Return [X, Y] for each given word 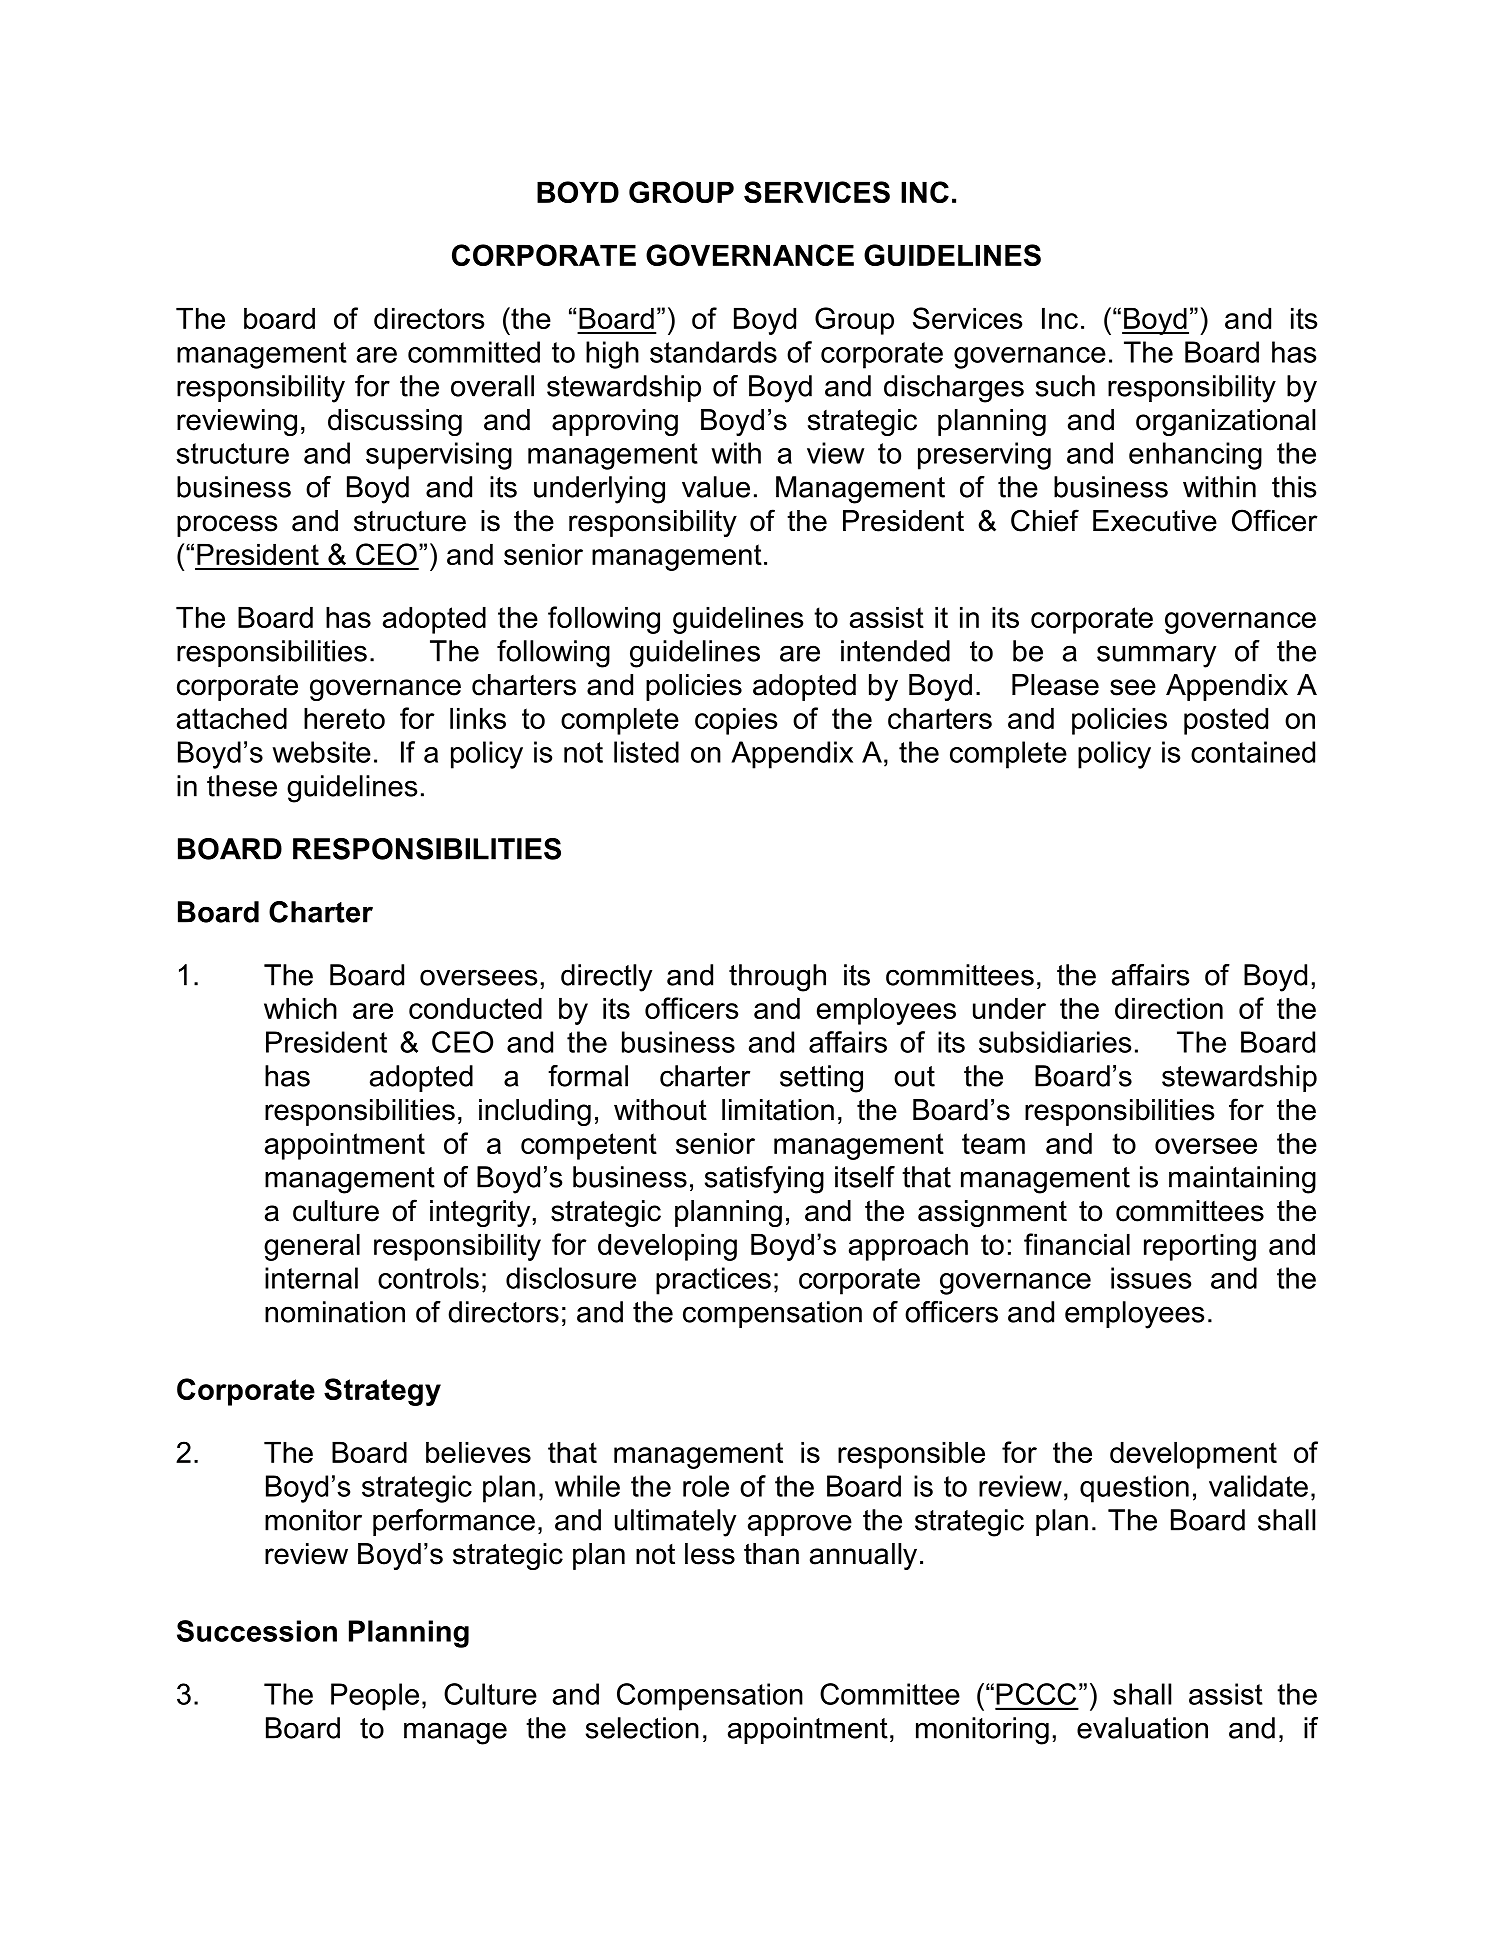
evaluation [1142, 1728]
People [375, 1697]
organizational [1225, 422]
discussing [395, 422]
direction [1169, 1008]
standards [713, 352]
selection [642, 1728]
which [300, 1008]
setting [821, 1079]
